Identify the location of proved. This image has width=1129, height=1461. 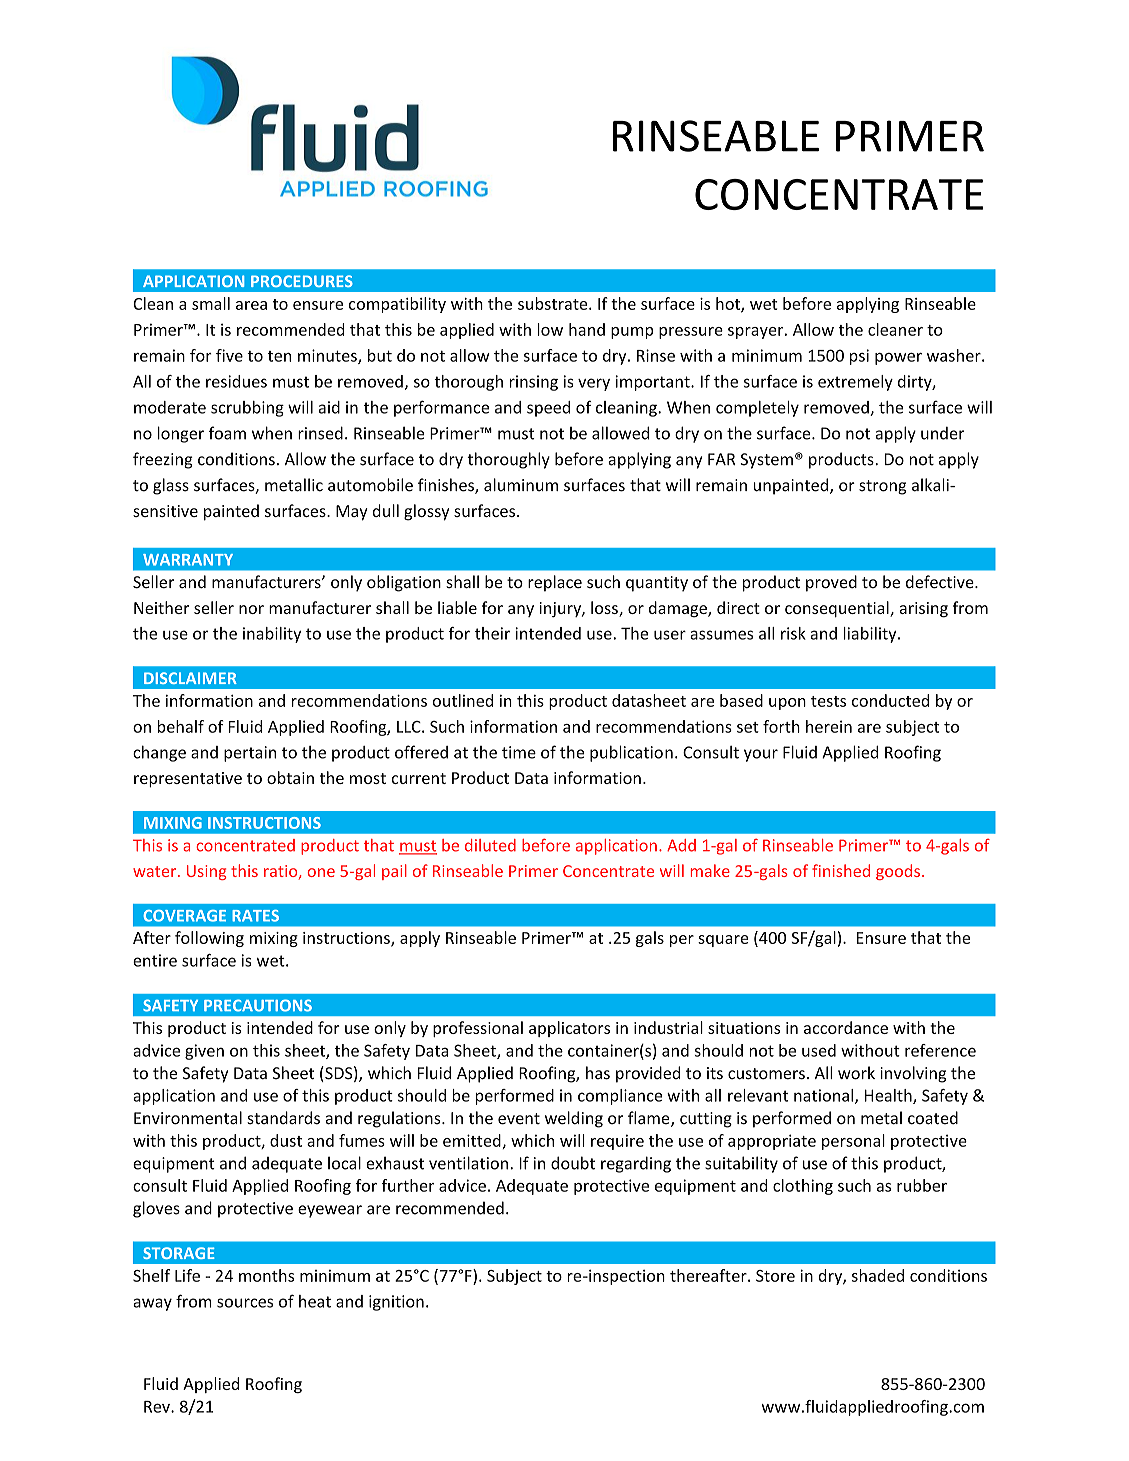
(831, 583).
